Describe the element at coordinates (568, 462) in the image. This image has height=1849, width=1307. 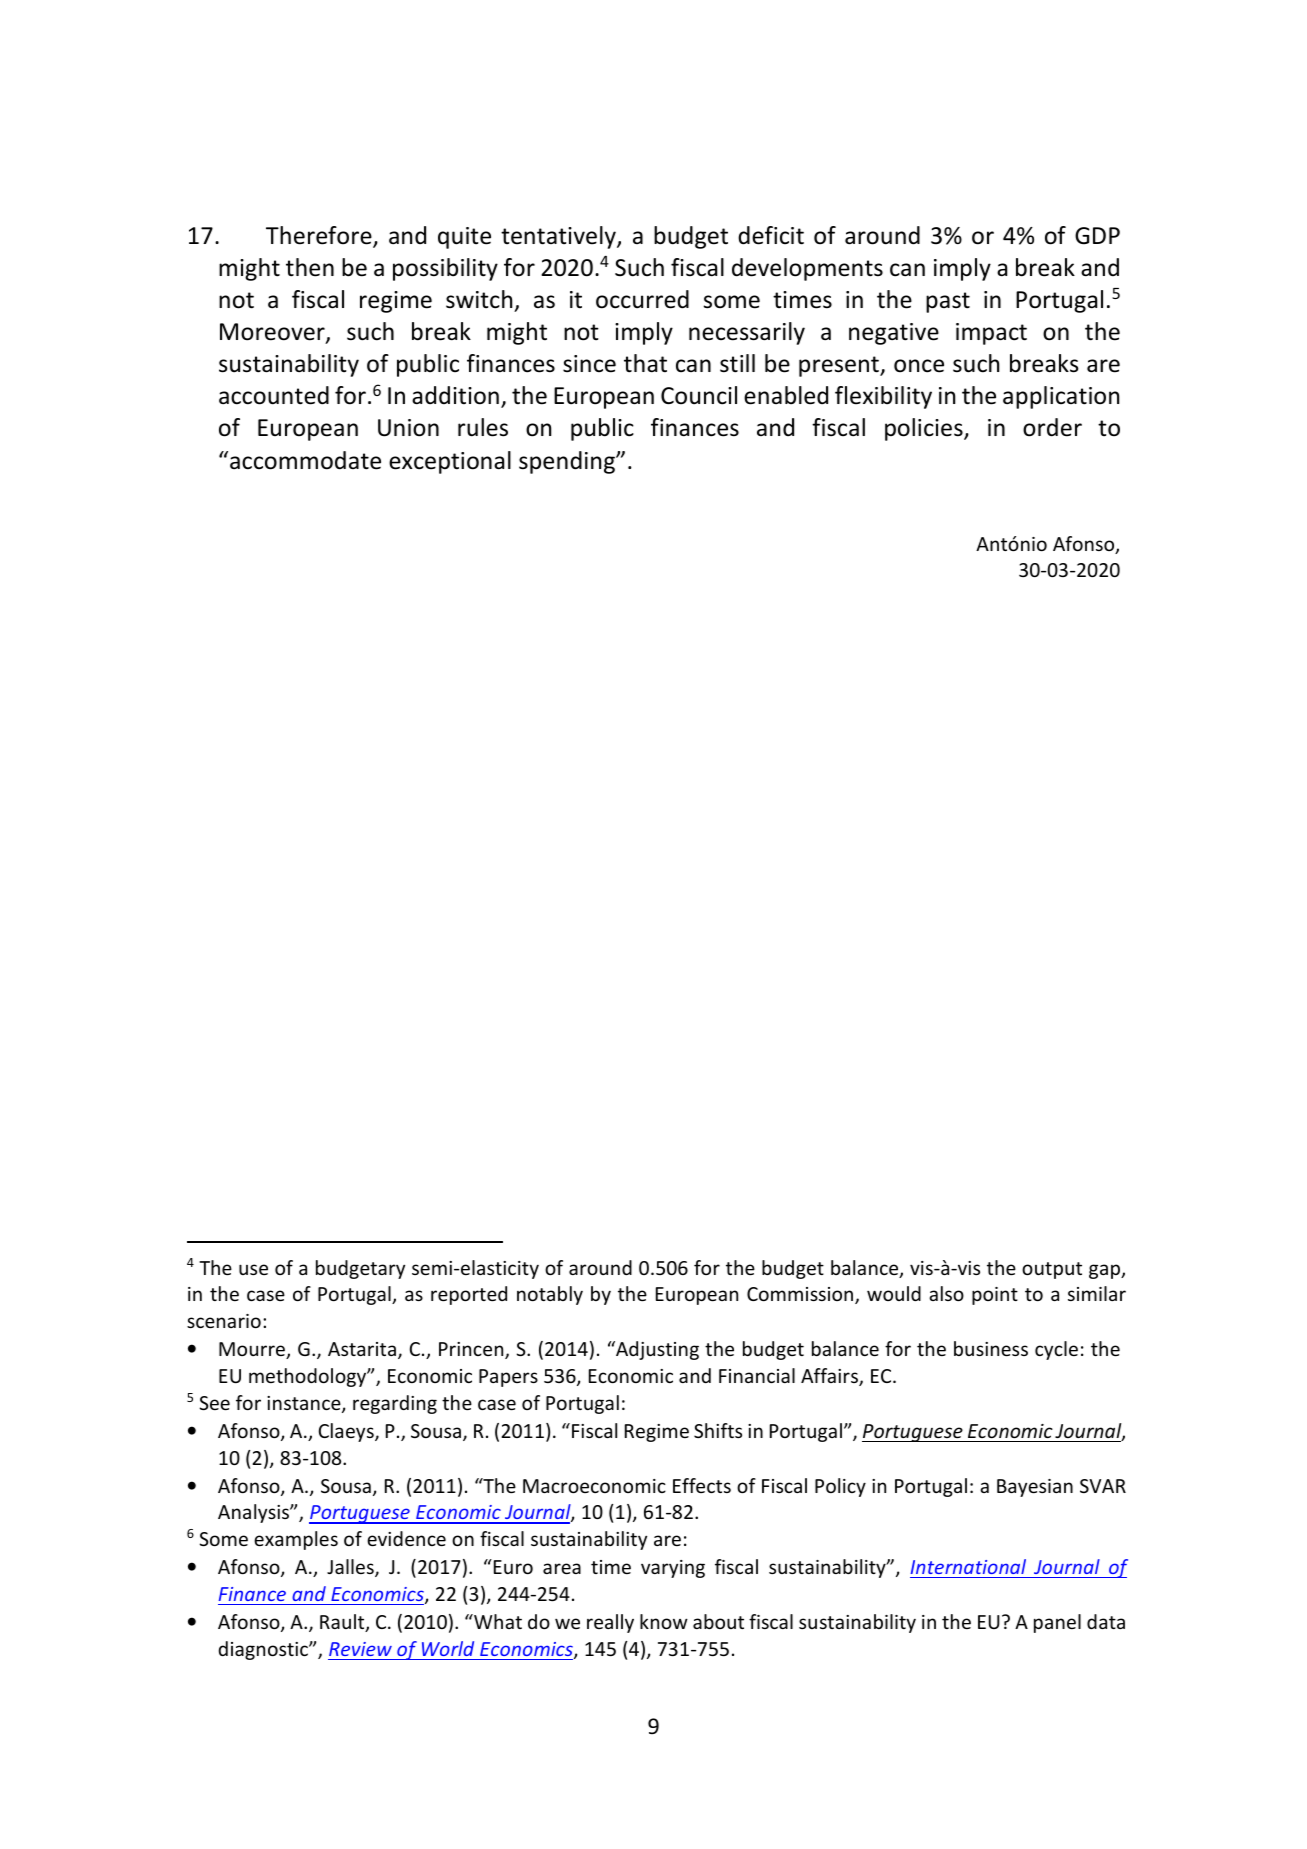
I see `spending` at that location.
